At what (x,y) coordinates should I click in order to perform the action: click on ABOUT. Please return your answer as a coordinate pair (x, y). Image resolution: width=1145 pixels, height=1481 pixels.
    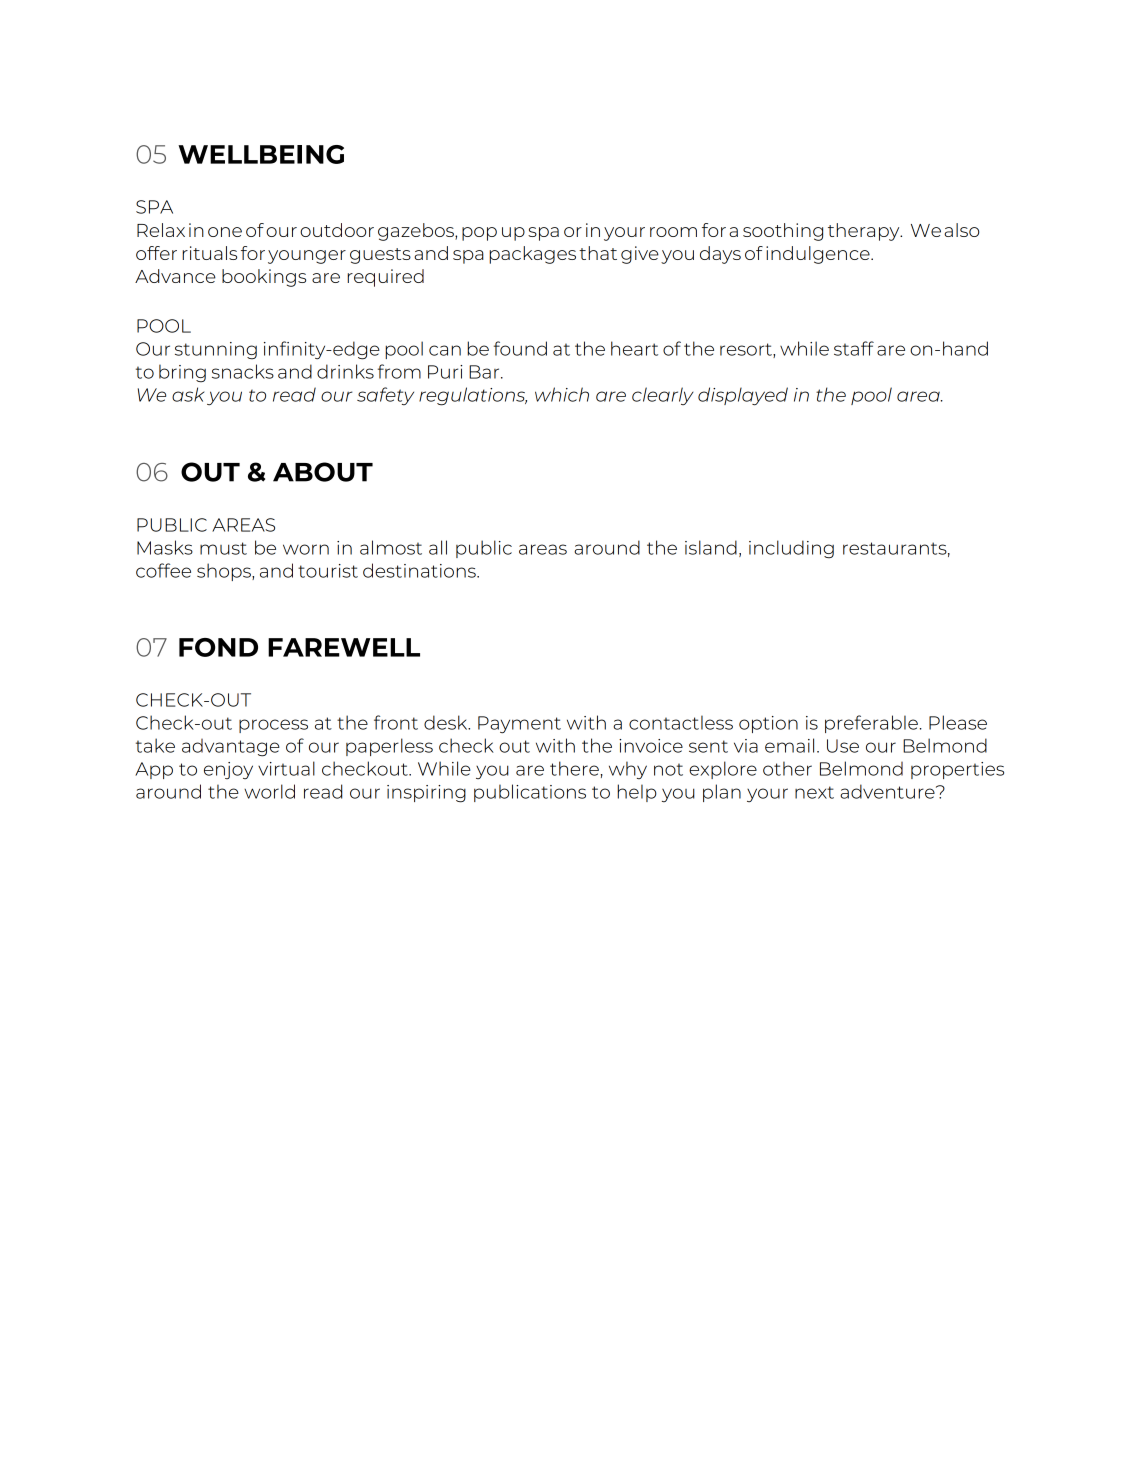
    Looking at the image, I should click on (323, 472).
